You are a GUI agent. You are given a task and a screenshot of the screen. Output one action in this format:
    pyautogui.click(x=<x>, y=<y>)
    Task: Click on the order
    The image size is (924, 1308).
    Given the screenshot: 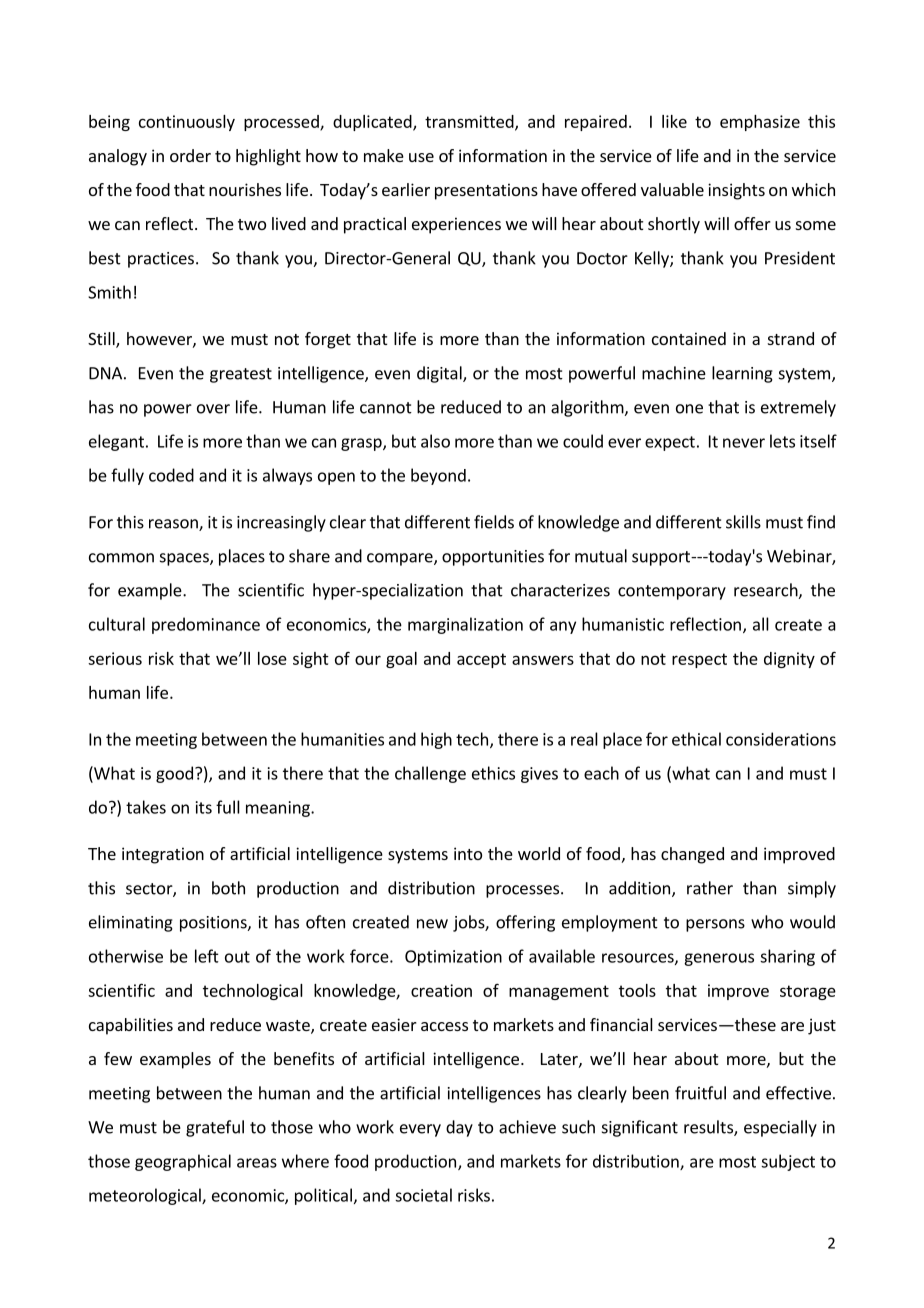 What is the action you would take?
    pyautogui.click(x=190, y=155)
